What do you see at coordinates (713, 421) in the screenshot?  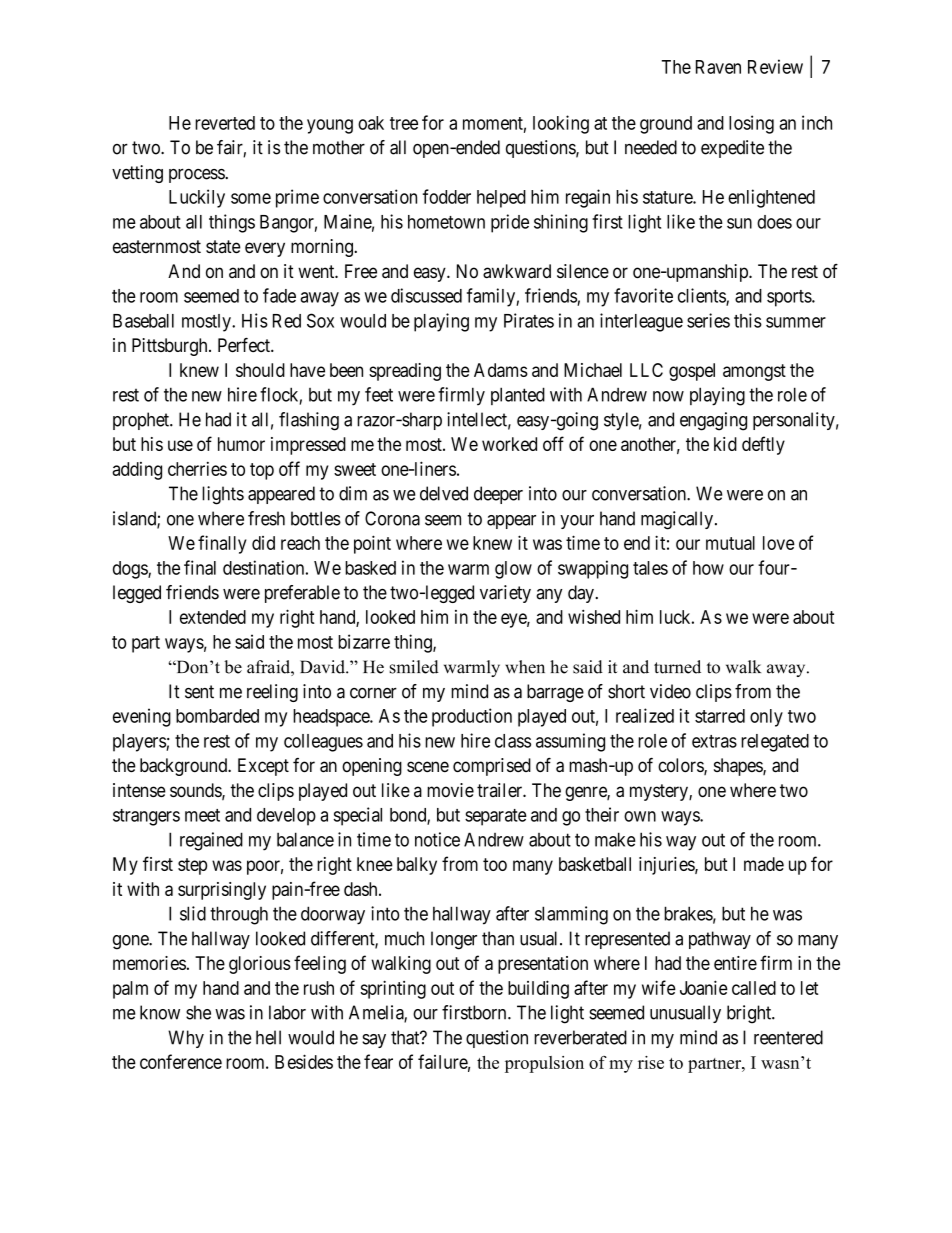 I see `engaging` at bounding box center [713, 421].
